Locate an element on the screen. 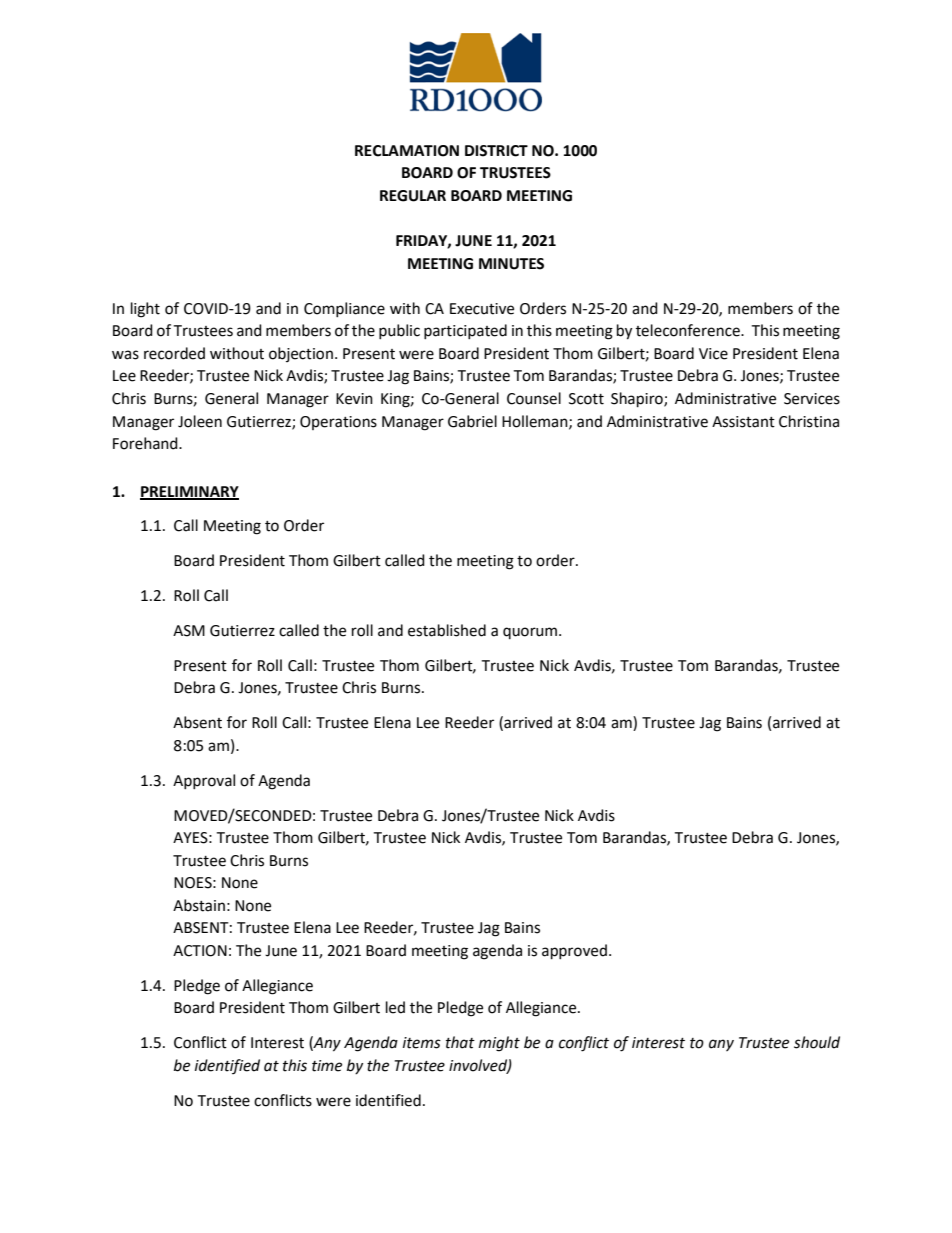  Assistant is located at coordinates (743, 422).
